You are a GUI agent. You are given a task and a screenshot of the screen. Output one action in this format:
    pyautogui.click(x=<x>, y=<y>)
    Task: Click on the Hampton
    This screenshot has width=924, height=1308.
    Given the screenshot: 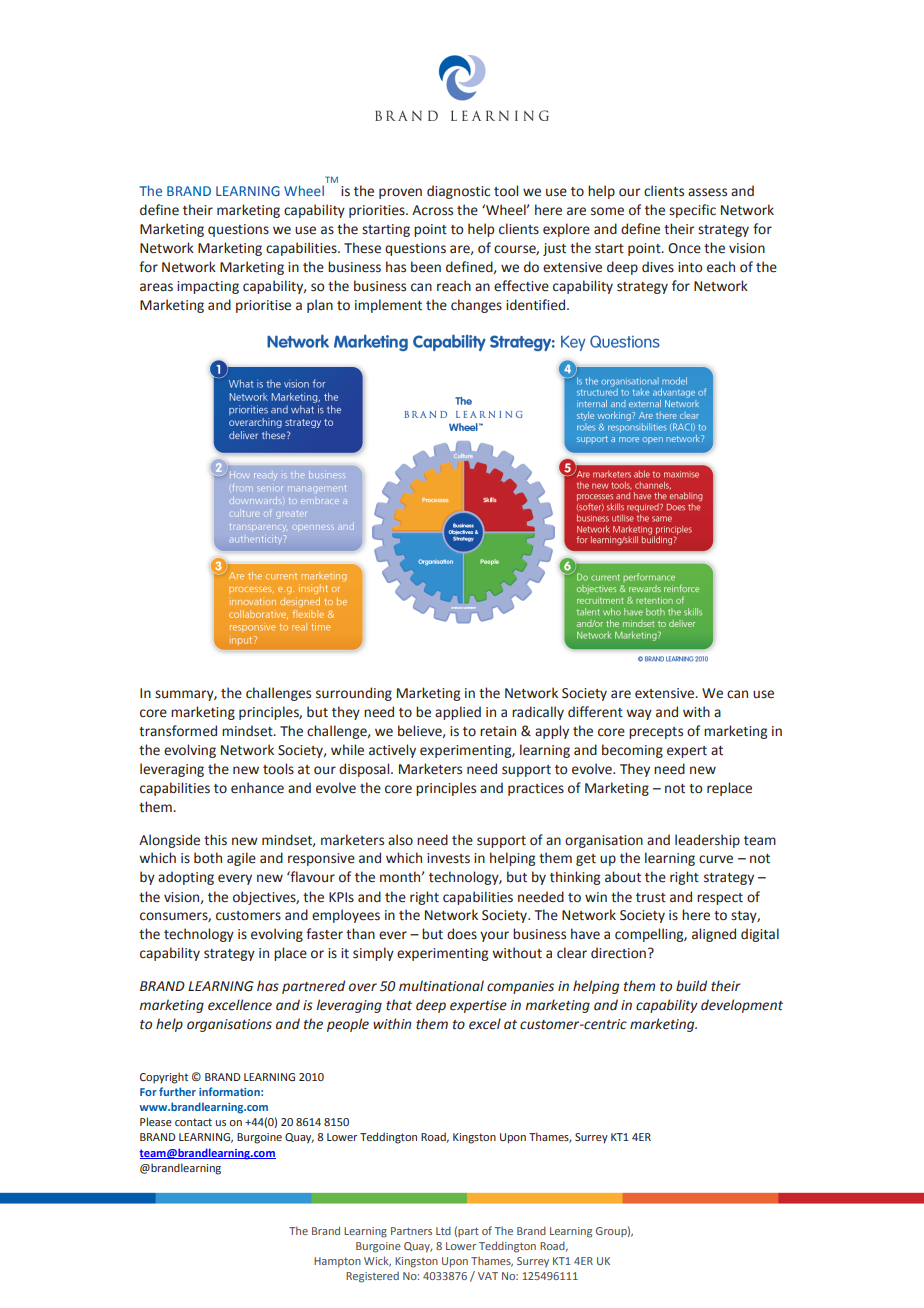 What is the action you would take?
    pyautogui.click(x=337, y=1262)
